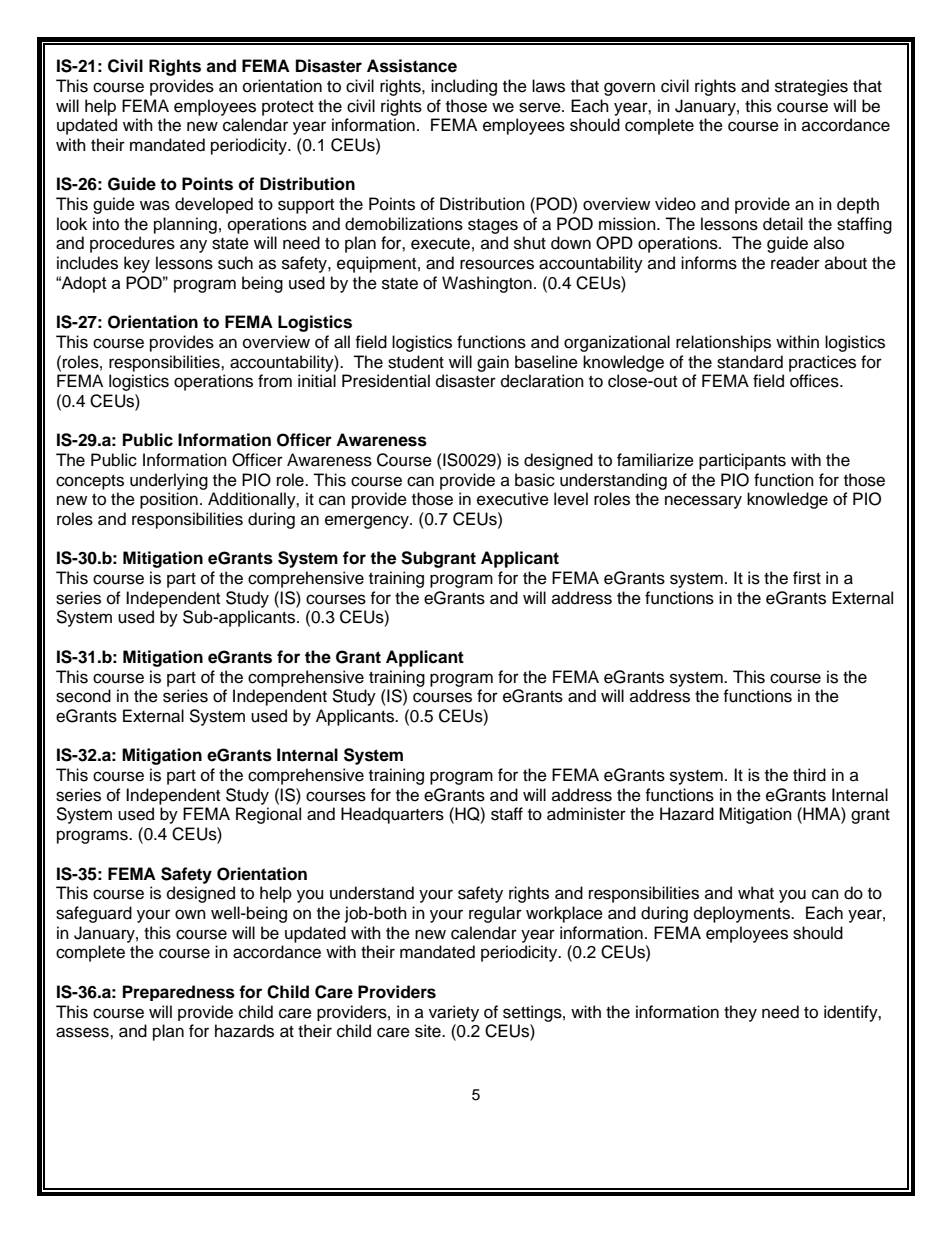 The width and height of the image is (952, 1233). What do you see at coordinates (464, 87) in the image?
I see `including` at bounding box center [464, 87].
